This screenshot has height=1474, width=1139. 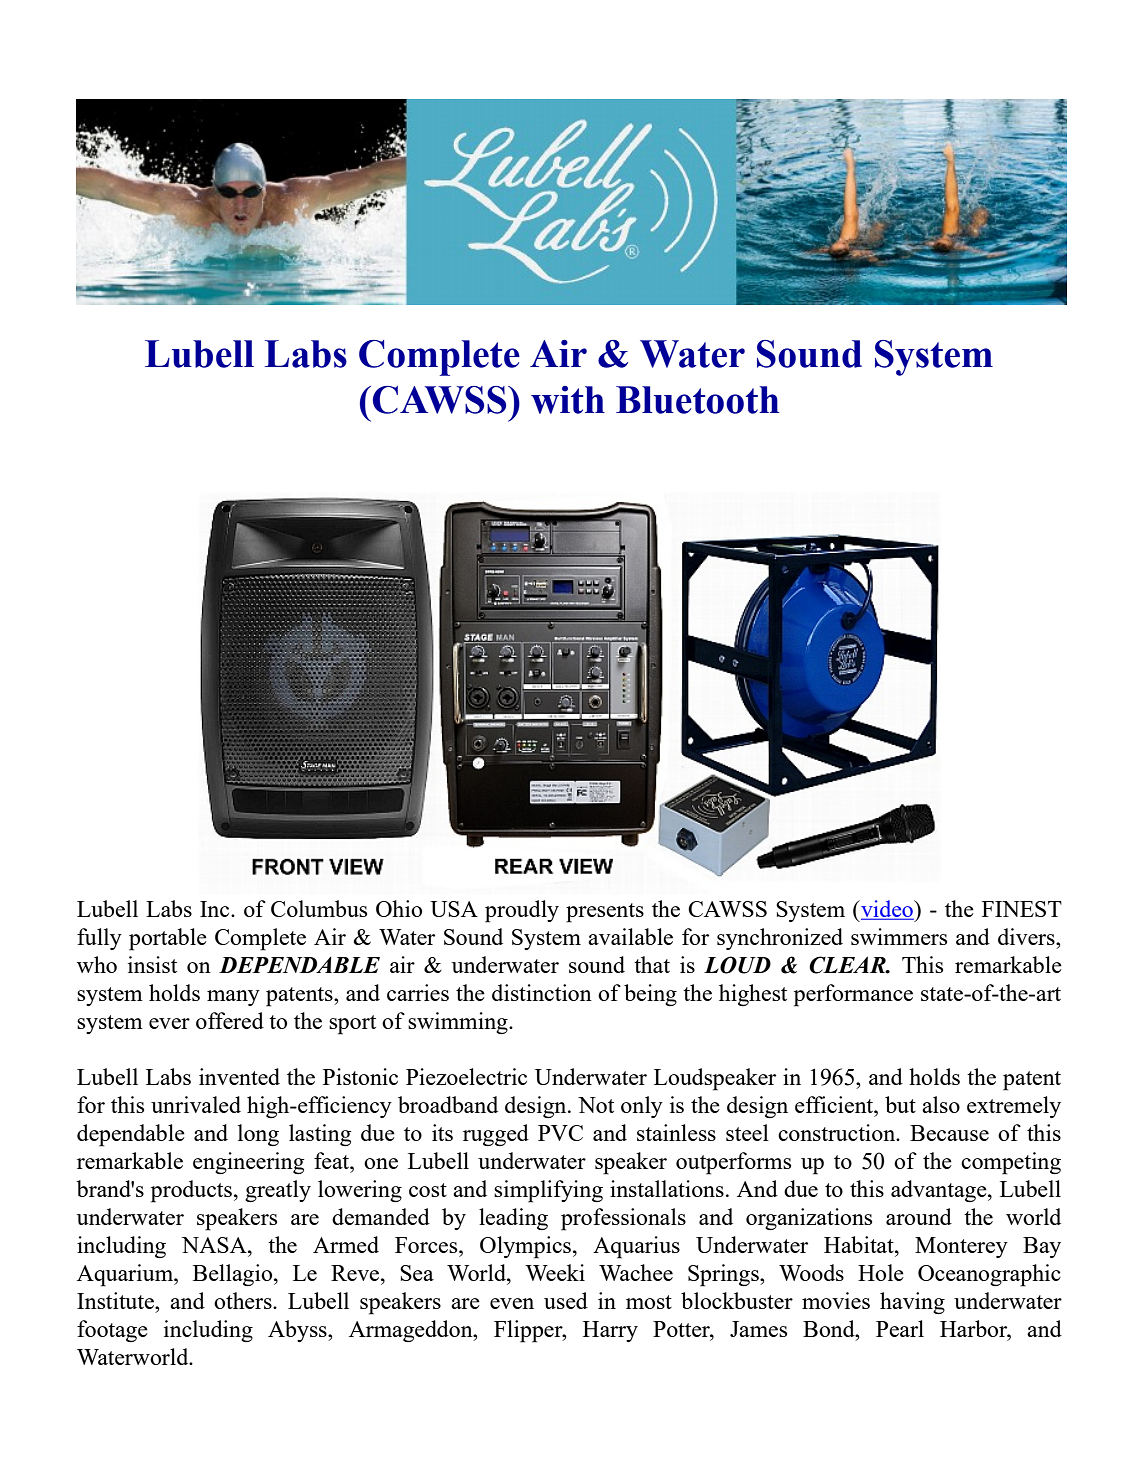 What do you see at coordinates (899, 936) in the screenshot?
I see `swimmers` at bounding box center [899, 936].
